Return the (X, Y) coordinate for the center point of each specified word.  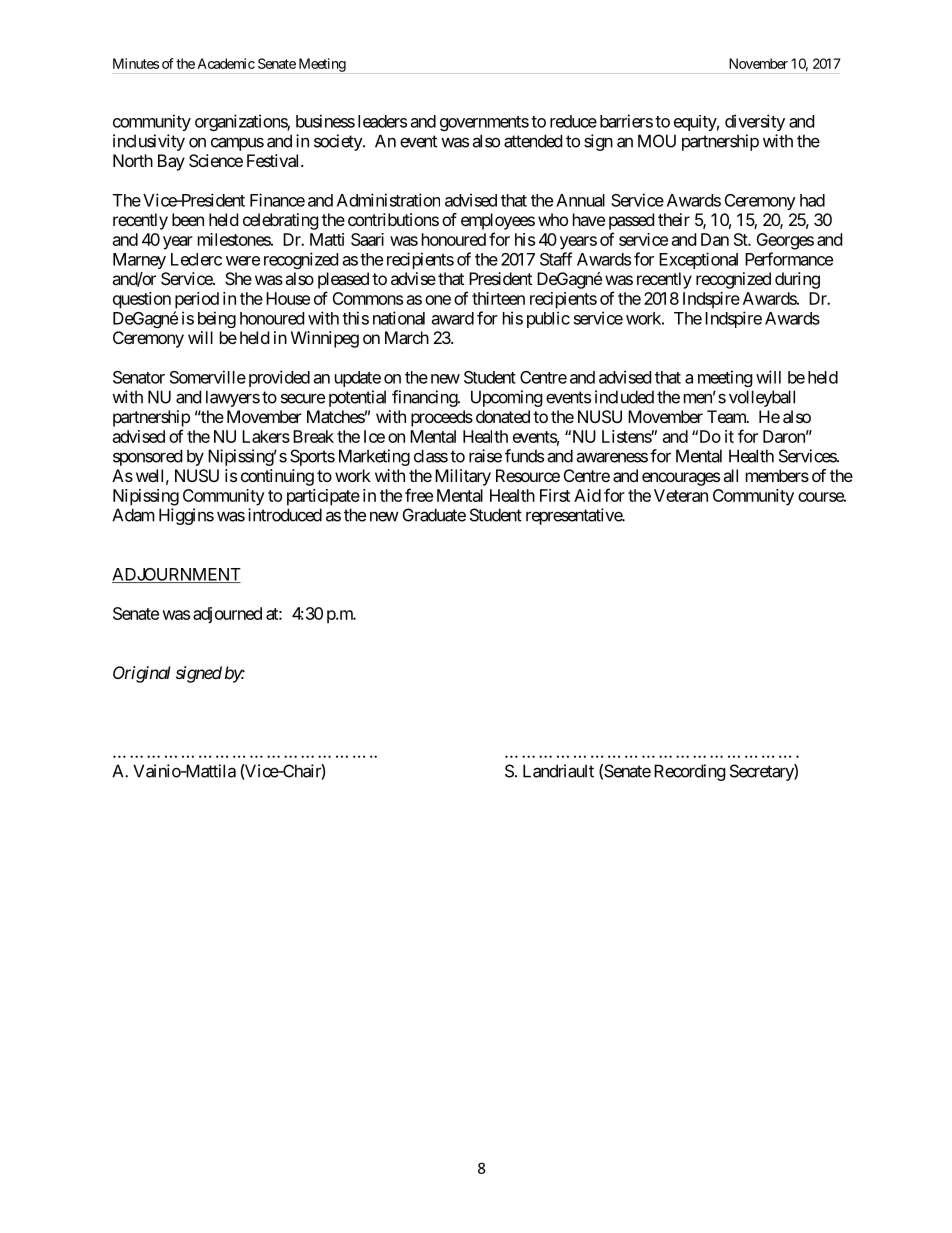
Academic (226, 63)
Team (727, 416)
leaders (382, 121)
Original (142, 674)
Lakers (266, 436)
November (758, 63)
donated (503, 416)
